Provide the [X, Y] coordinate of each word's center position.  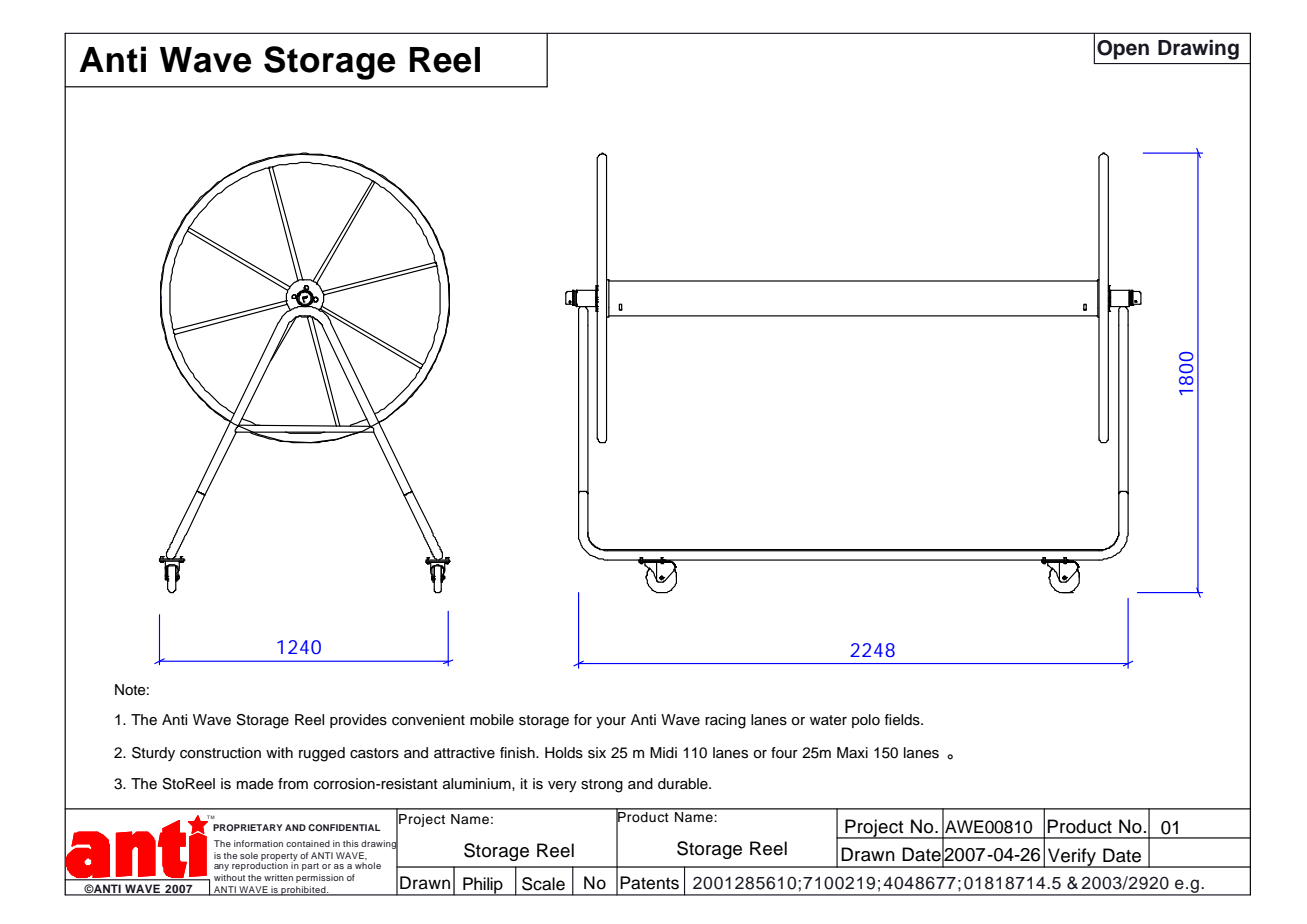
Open [1123, 50]
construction [220, 753]
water [828, 720]
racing [725, 721]
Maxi [852, 752]
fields [903, 720]
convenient [428, 720]
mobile [492, 719]
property [278, 858]
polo [866, 721]
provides [358, 721]
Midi [663, 752]
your [611, 722]
